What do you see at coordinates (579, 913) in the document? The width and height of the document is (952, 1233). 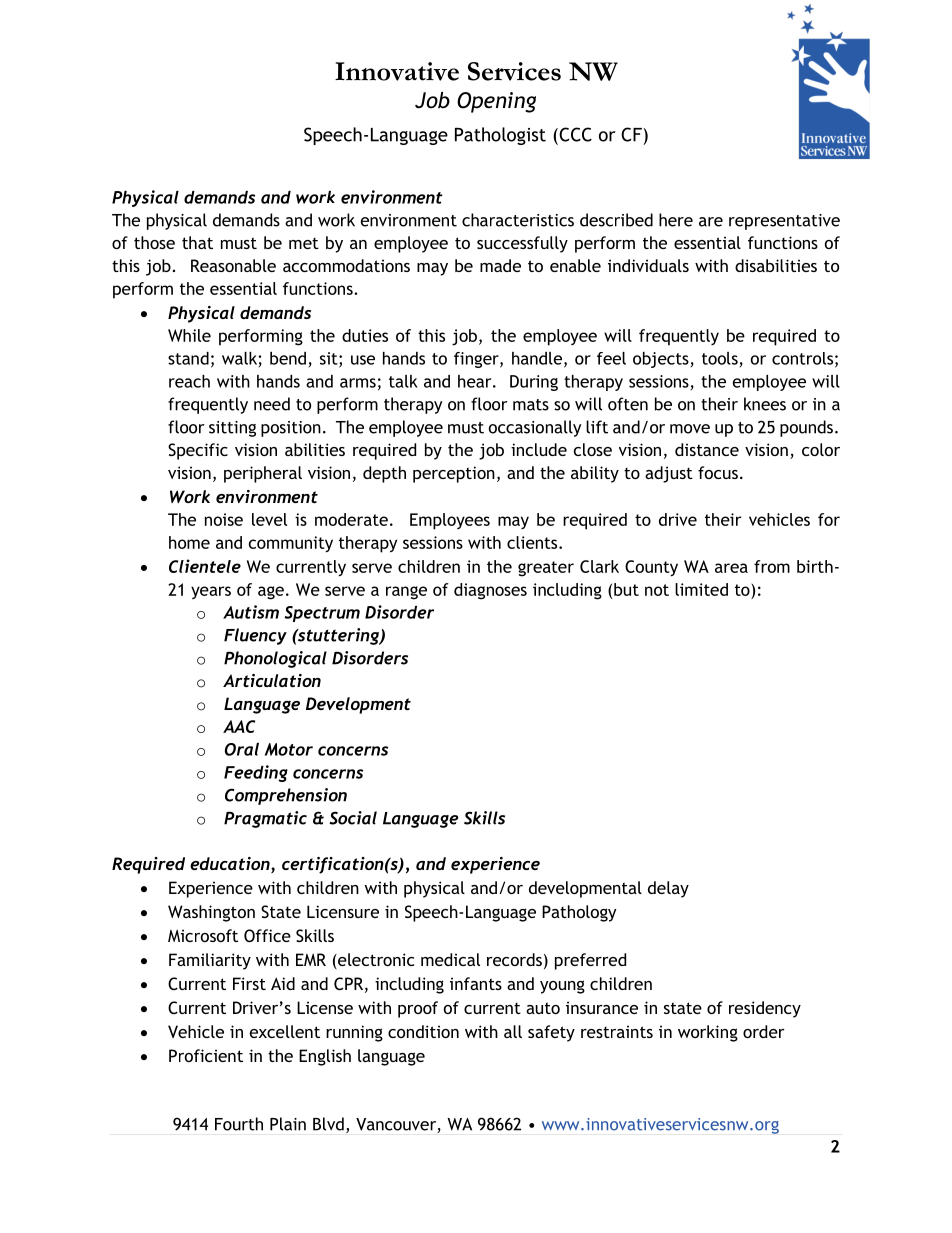 I see `Pathology` at bounding box center [579, 913].
